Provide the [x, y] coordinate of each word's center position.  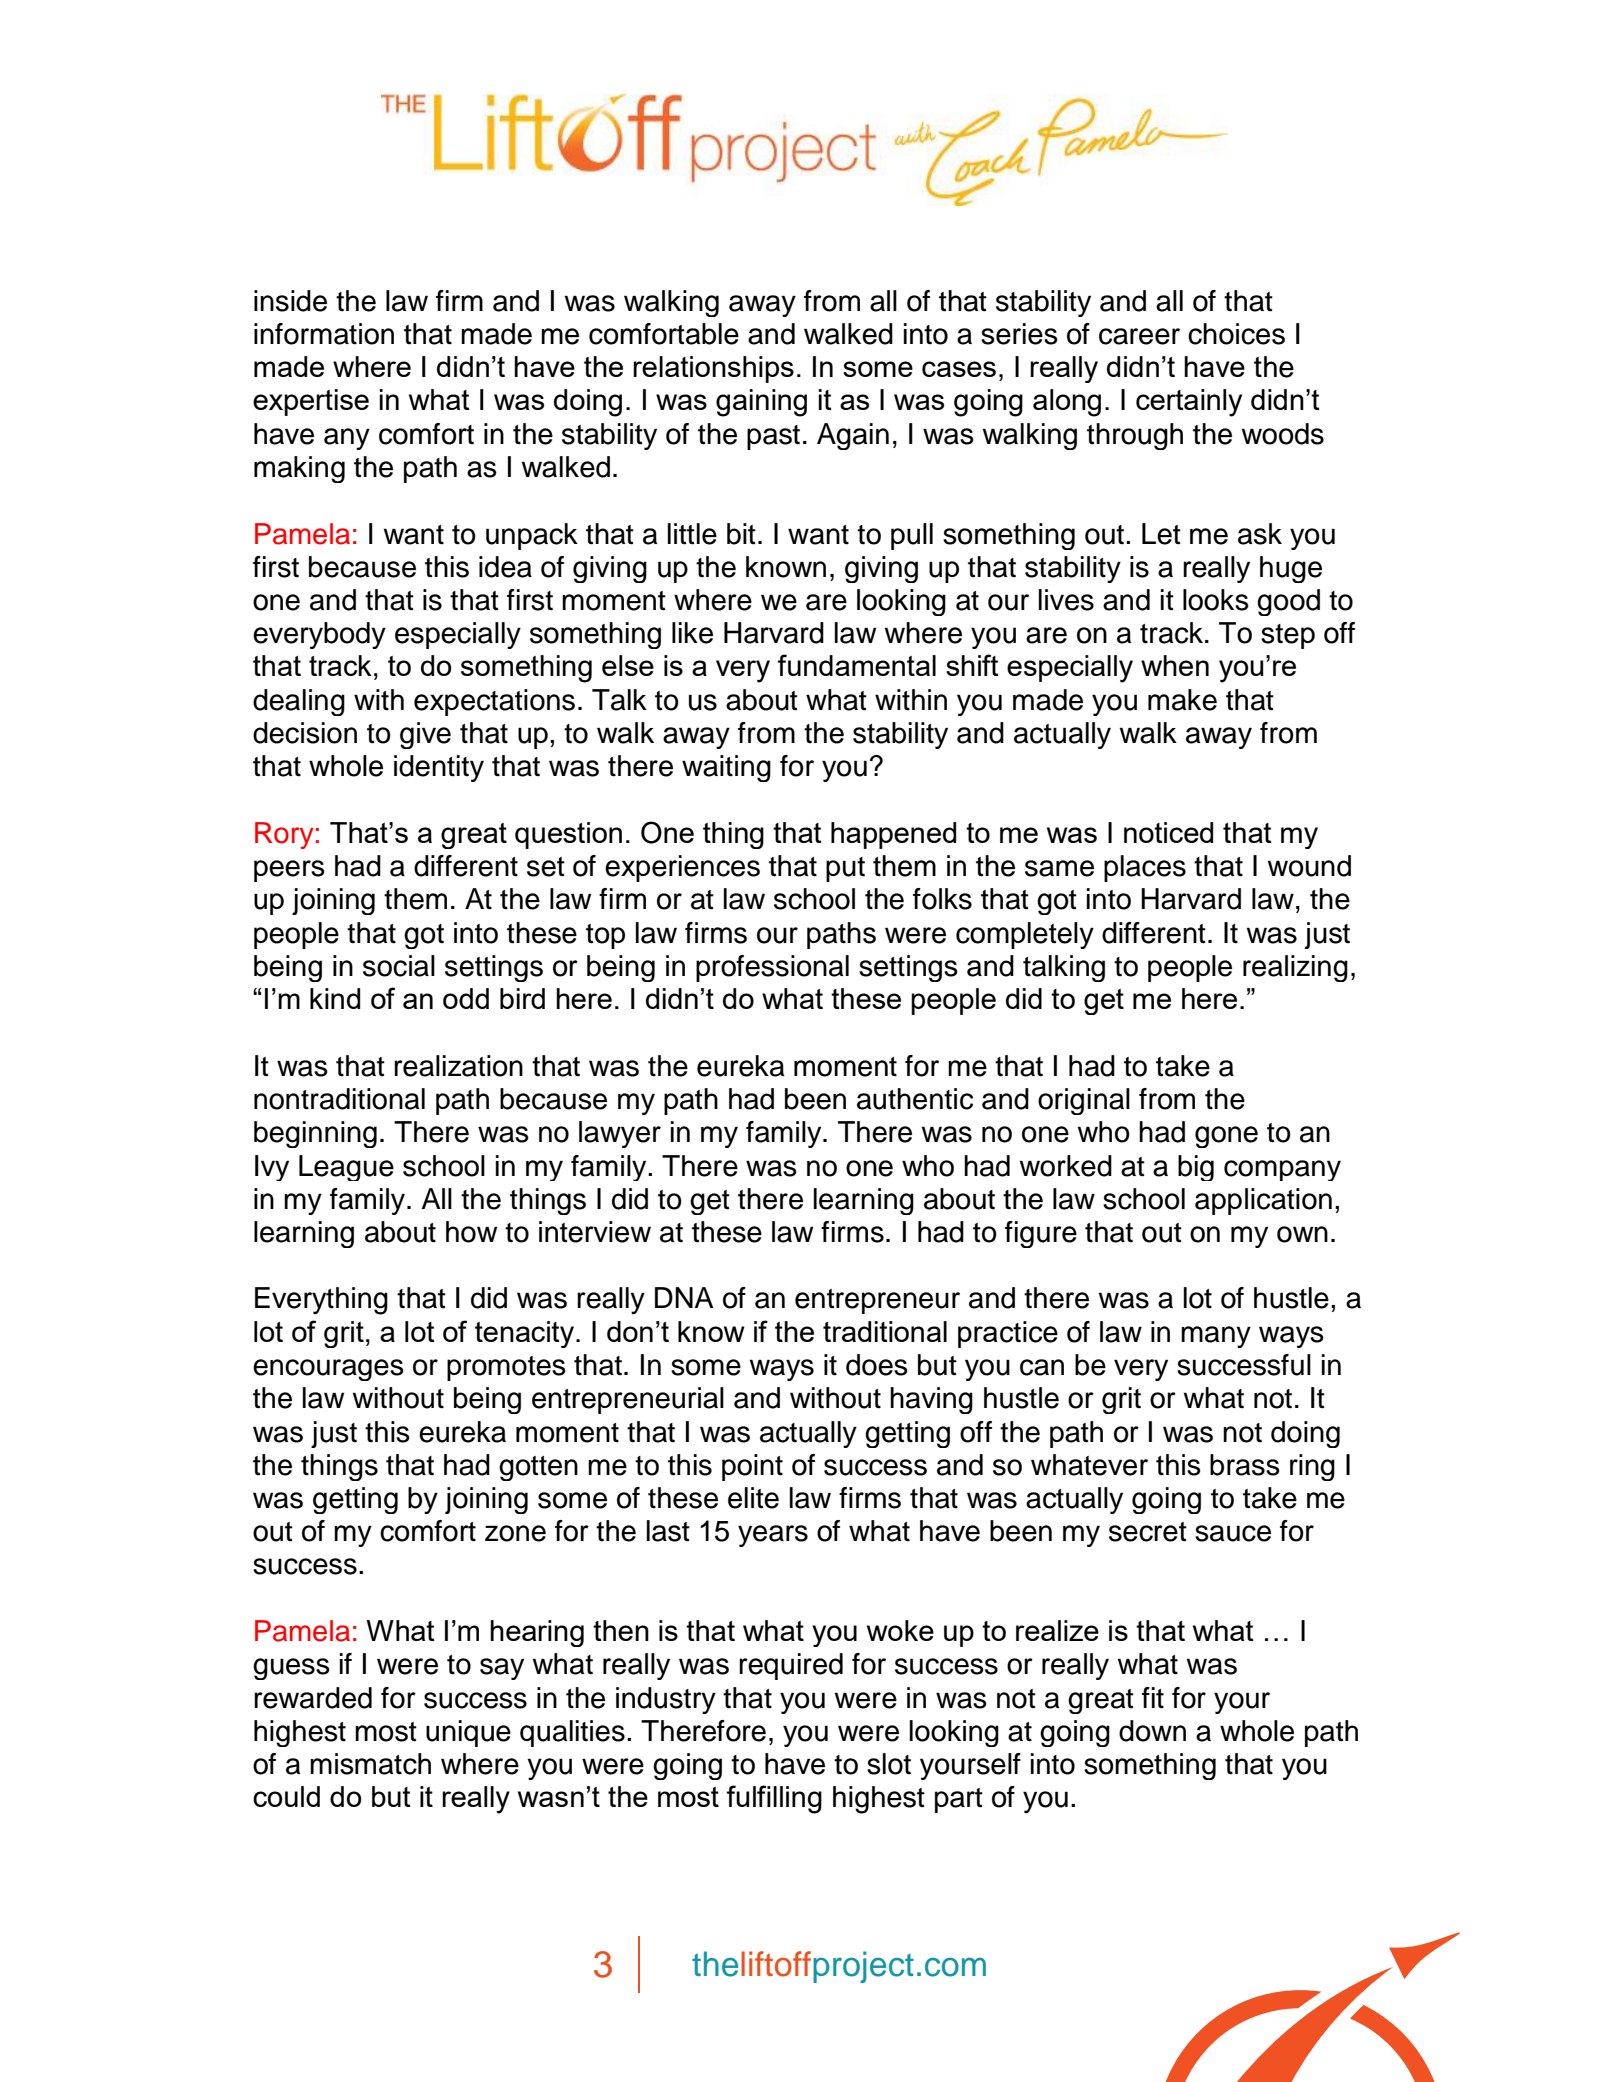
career [1139, 336]
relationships [713, 369]
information [324, 334]
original [1084, 1101]
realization [458, 1066]
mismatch [370, 1764]
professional [772, 968]
